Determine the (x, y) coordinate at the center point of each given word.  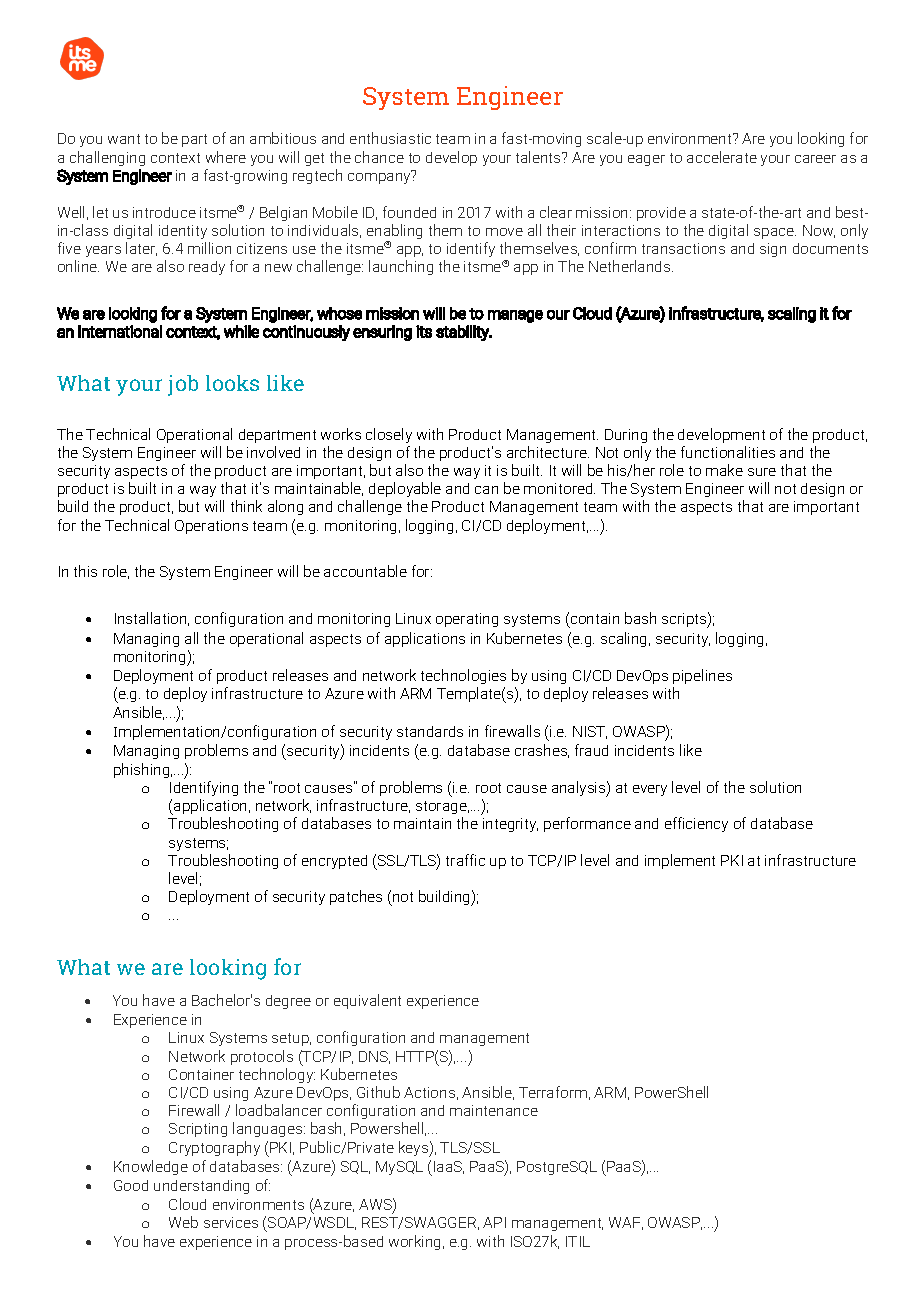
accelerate (722, 157)
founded (409, 212)
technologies (463, 678)
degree (288, 1002)
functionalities (728, 452)
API (494, 1222)
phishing (143, 770)
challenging (107, 158)
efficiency (696, 824)
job (183, 385)
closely (389, 435)
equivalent (367, 1001)
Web (183, 1222)
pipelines (702, 676)
